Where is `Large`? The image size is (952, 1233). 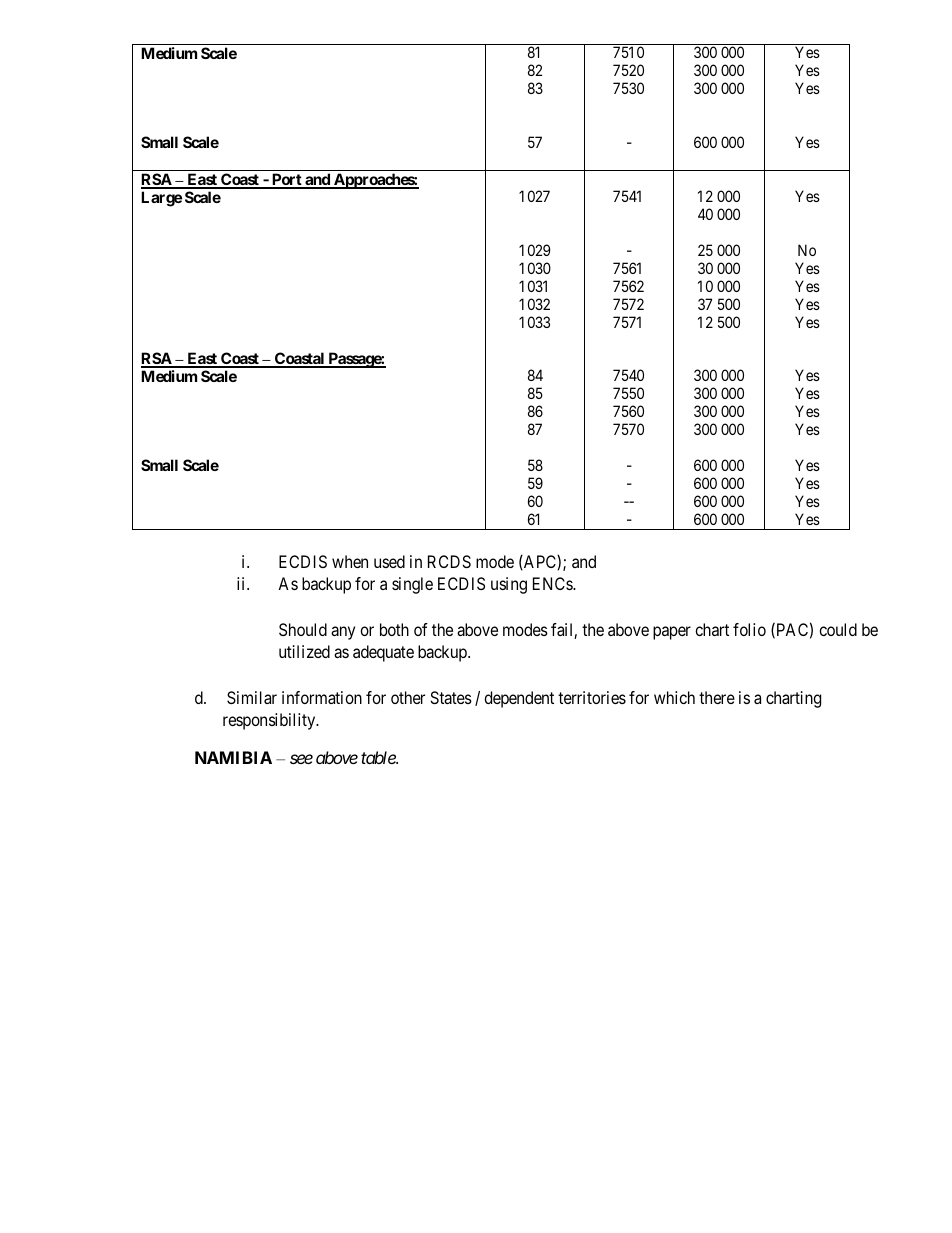
Large is located at coordinates (161, 199).
